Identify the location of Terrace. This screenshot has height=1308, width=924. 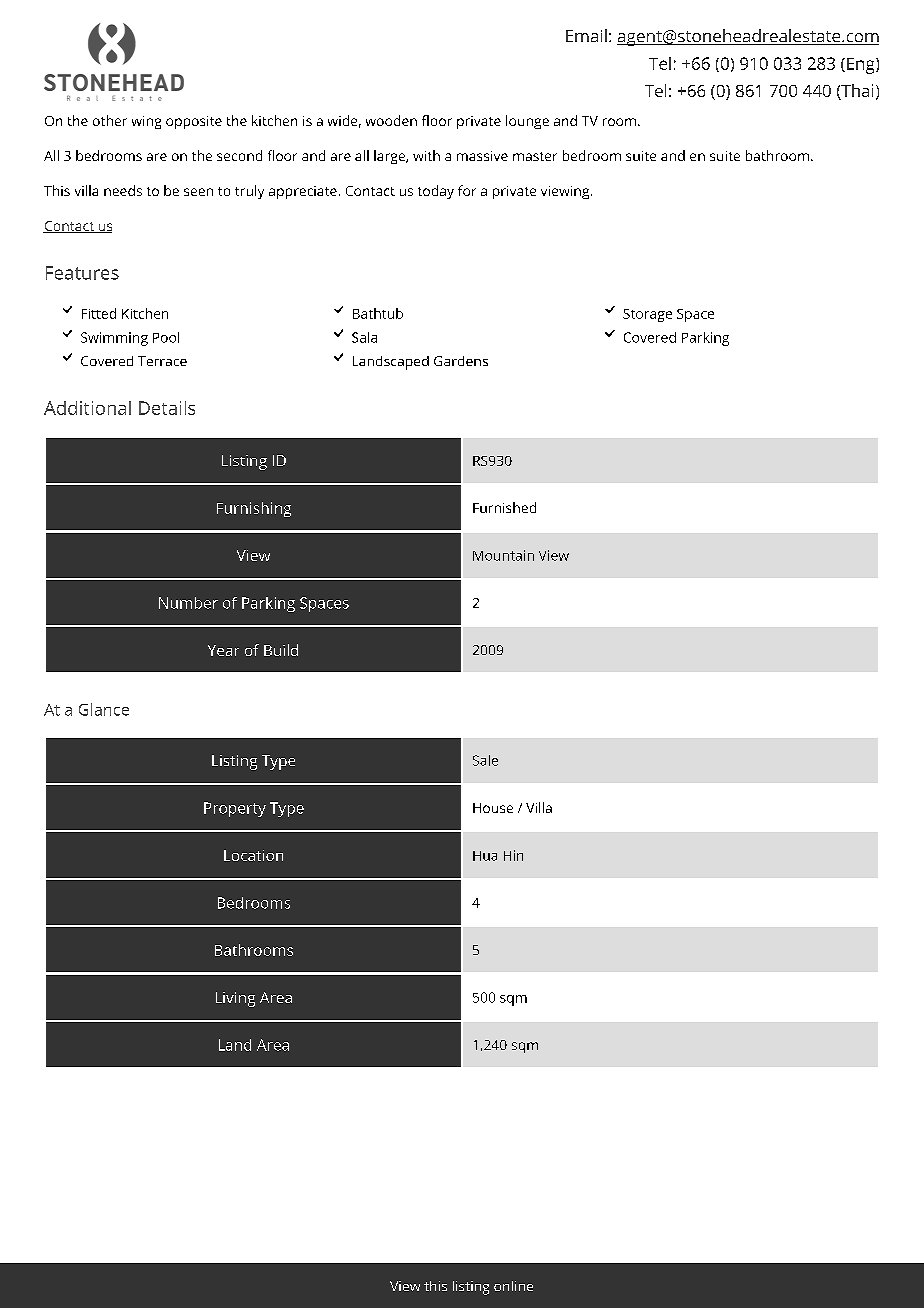
(162, 361).
